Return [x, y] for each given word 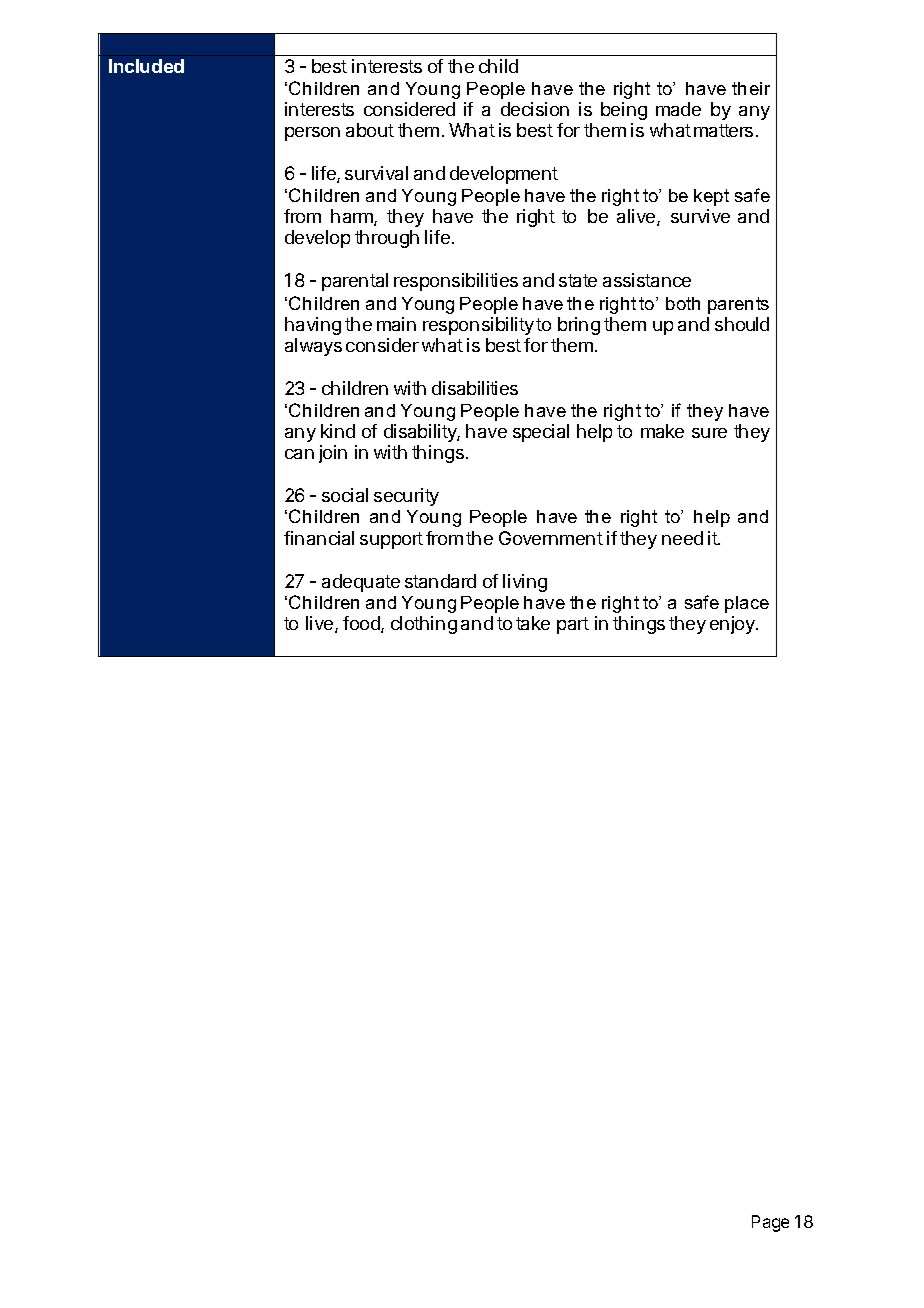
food [362, 624]
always [313, 347]
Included [146, 66]
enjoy [733, 625]
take [533, 623]
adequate [361, 583]
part [573, 625]
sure [709, 433]
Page [770, 1223]
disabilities [475, 388]
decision [535, 109]
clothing [424, 625]
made [678, 109]
